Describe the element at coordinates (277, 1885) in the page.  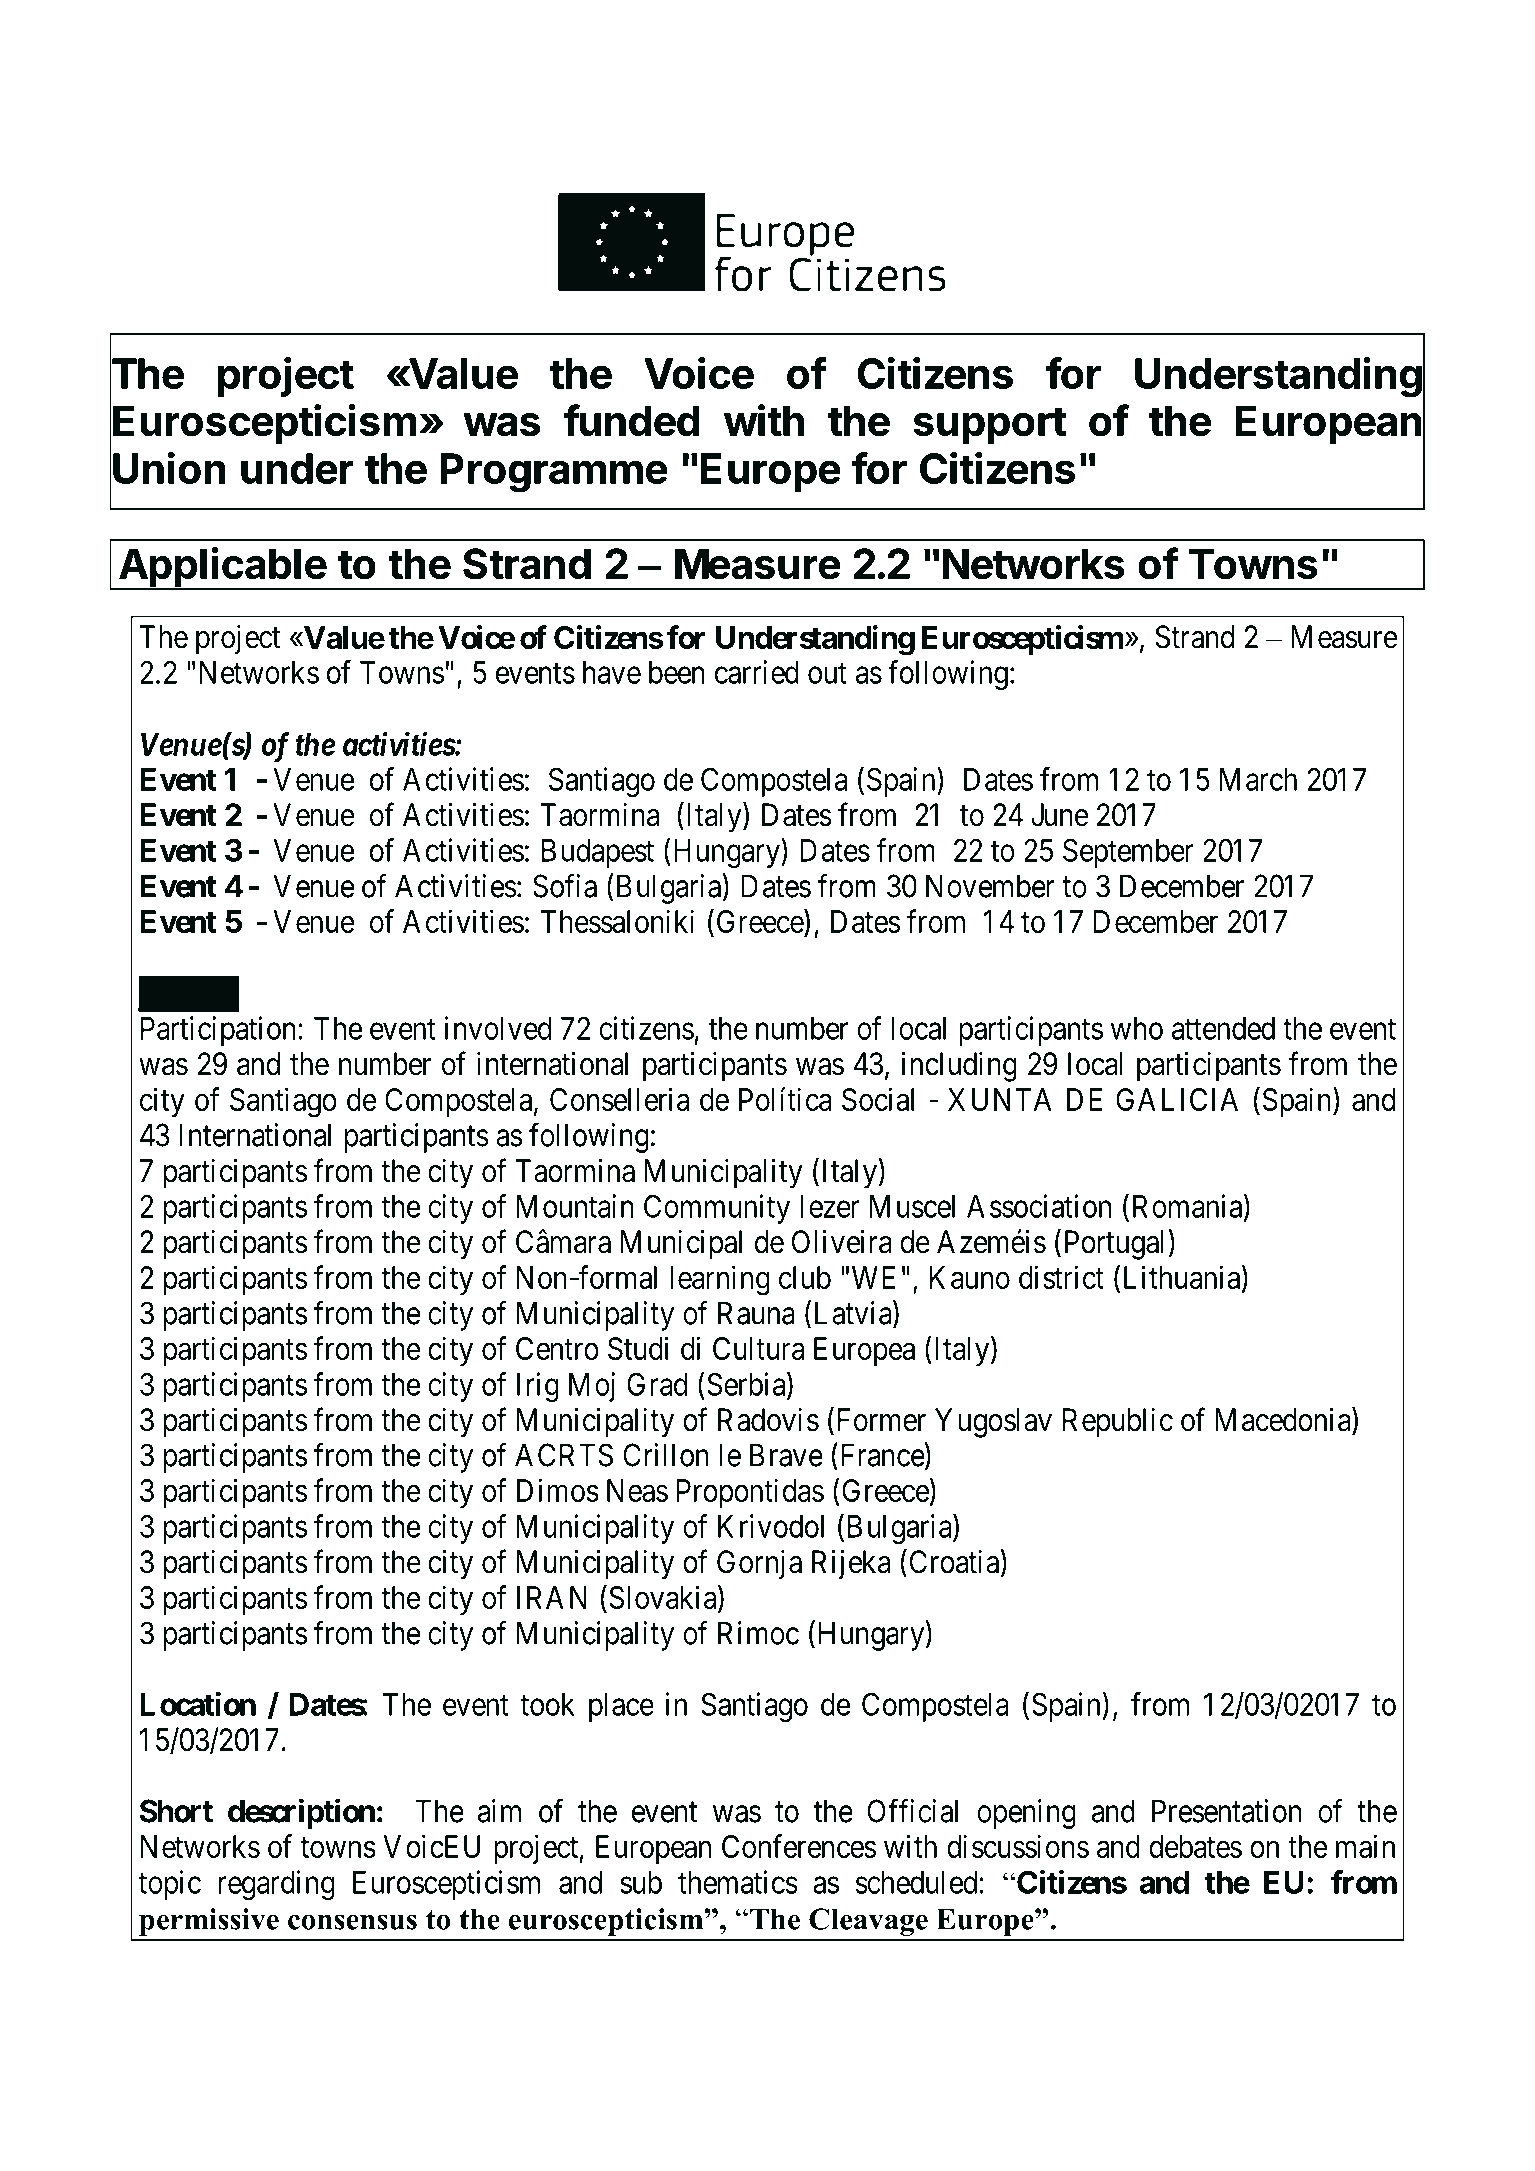
I see `regarding` at that location.
